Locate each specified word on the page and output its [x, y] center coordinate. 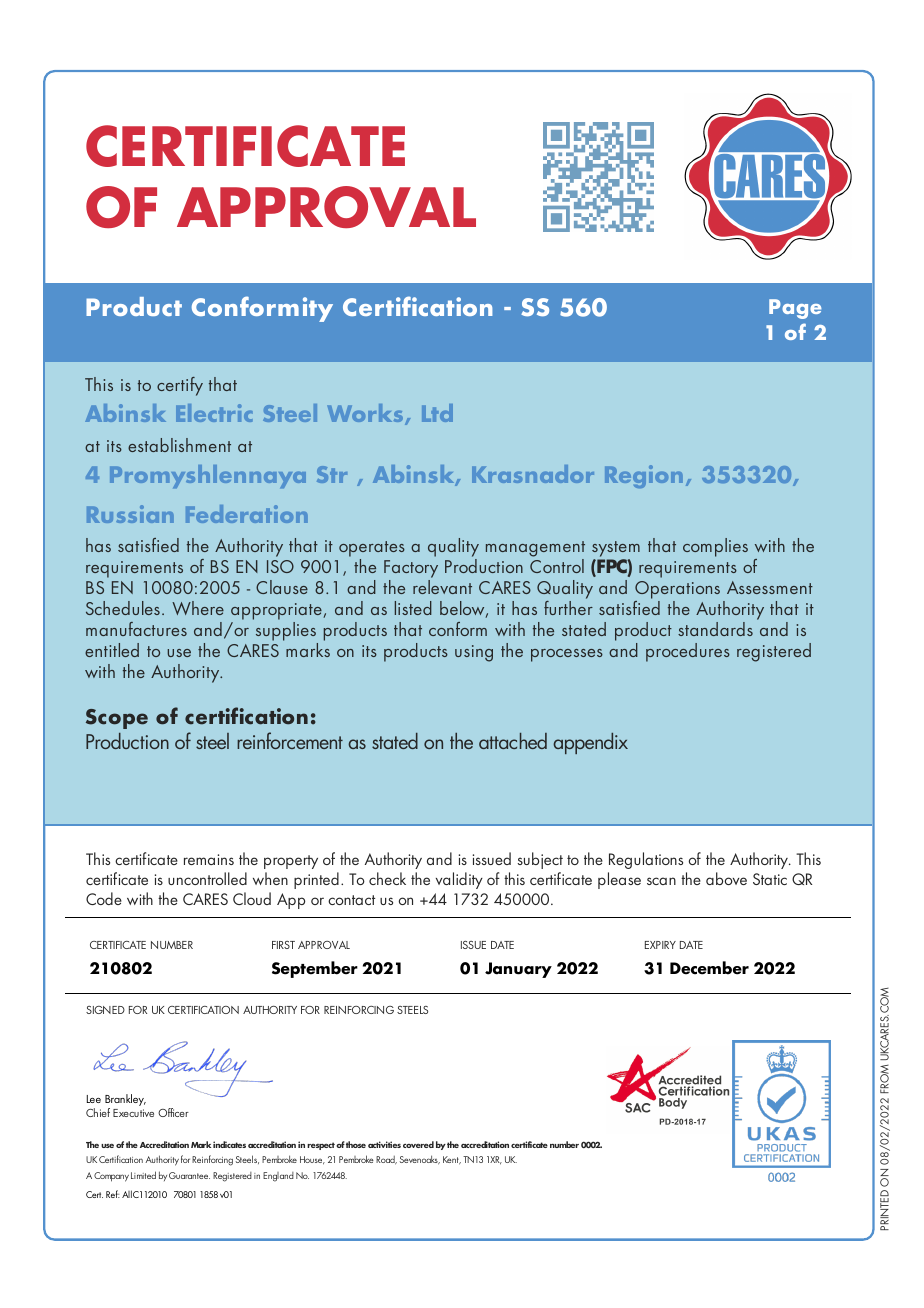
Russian [130, 514]
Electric [214, 413]
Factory [411, 569]
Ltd [437, 413]
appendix [590, 743]
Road [386, 1160]
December [709, 968]
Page [795, 309]
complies [715, 547]
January [518, 970]
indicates [229, 1144]
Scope [117, 719]
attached [513, 741]
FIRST [283, 945]
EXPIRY [660, 945]
